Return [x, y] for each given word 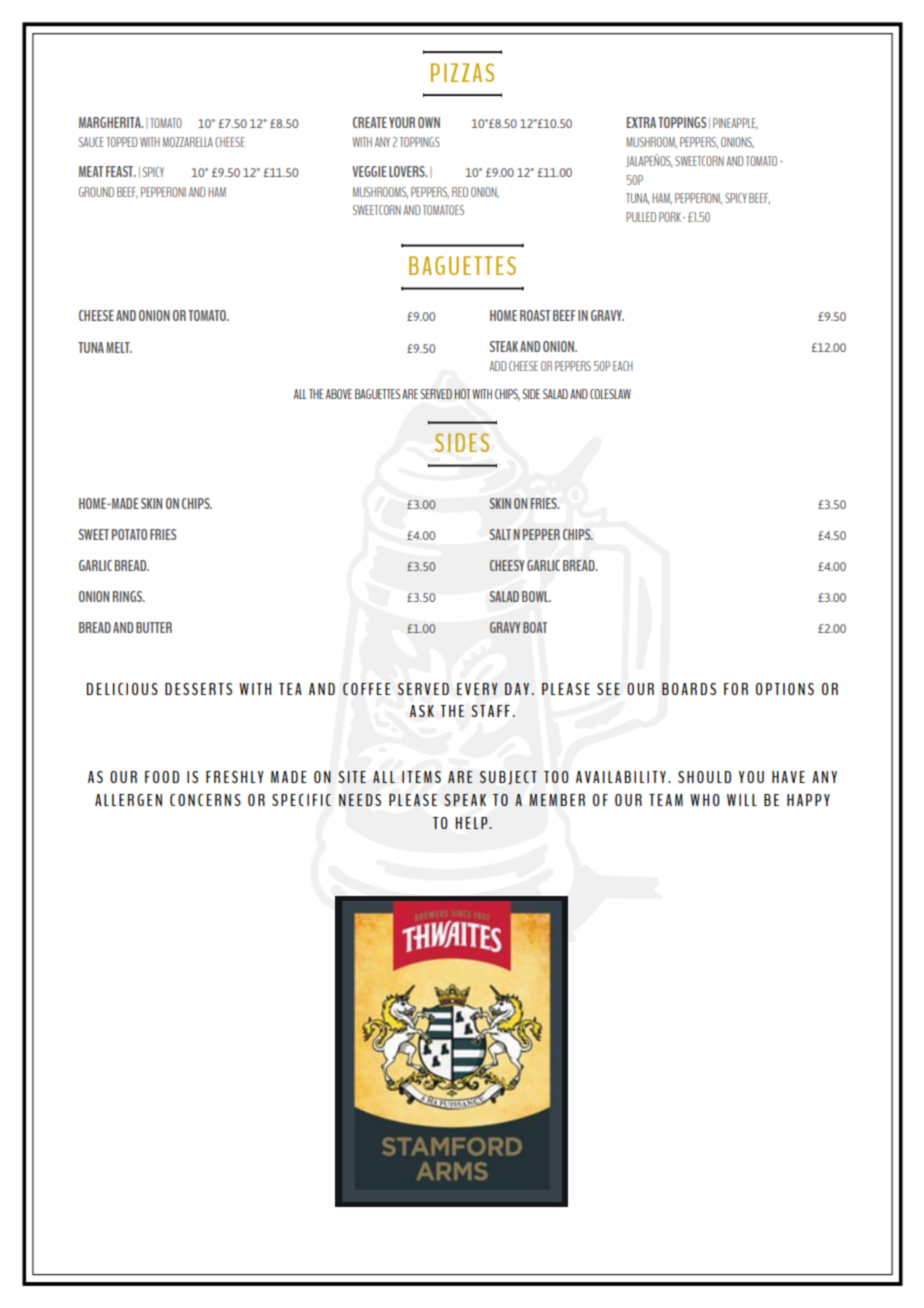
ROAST [535, 315]
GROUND [96, 192]
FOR [736, 689]
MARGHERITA [111, 122]
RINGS [129, 596]
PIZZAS [462, 72]
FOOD [162, 777]
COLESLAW [610, 394]
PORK [670, 217]
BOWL [536, 596]
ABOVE [339, 394]
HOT [462, 394]
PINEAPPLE [735, 124]
